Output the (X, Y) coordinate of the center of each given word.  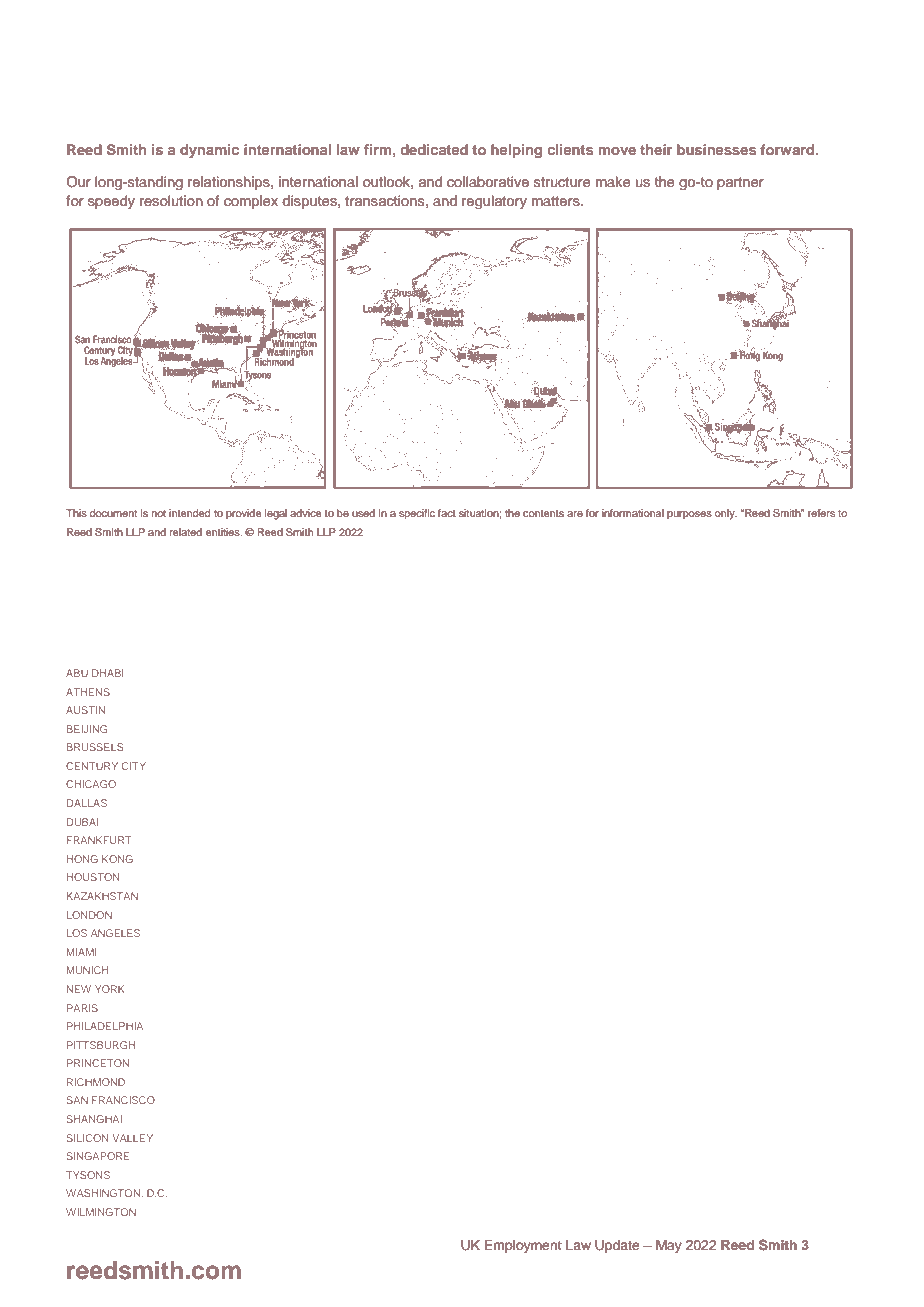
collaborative (488, 182)
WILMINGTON (101, 1212)
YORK (110, 989)
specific (417, 514)
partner (740, 183)
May (669, 1246)
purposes (689, 515)
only (726, 514)
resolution (171, 201)
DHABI (108, 673)
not (159, 513)
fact (447, 513)
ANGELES (115, 933)
